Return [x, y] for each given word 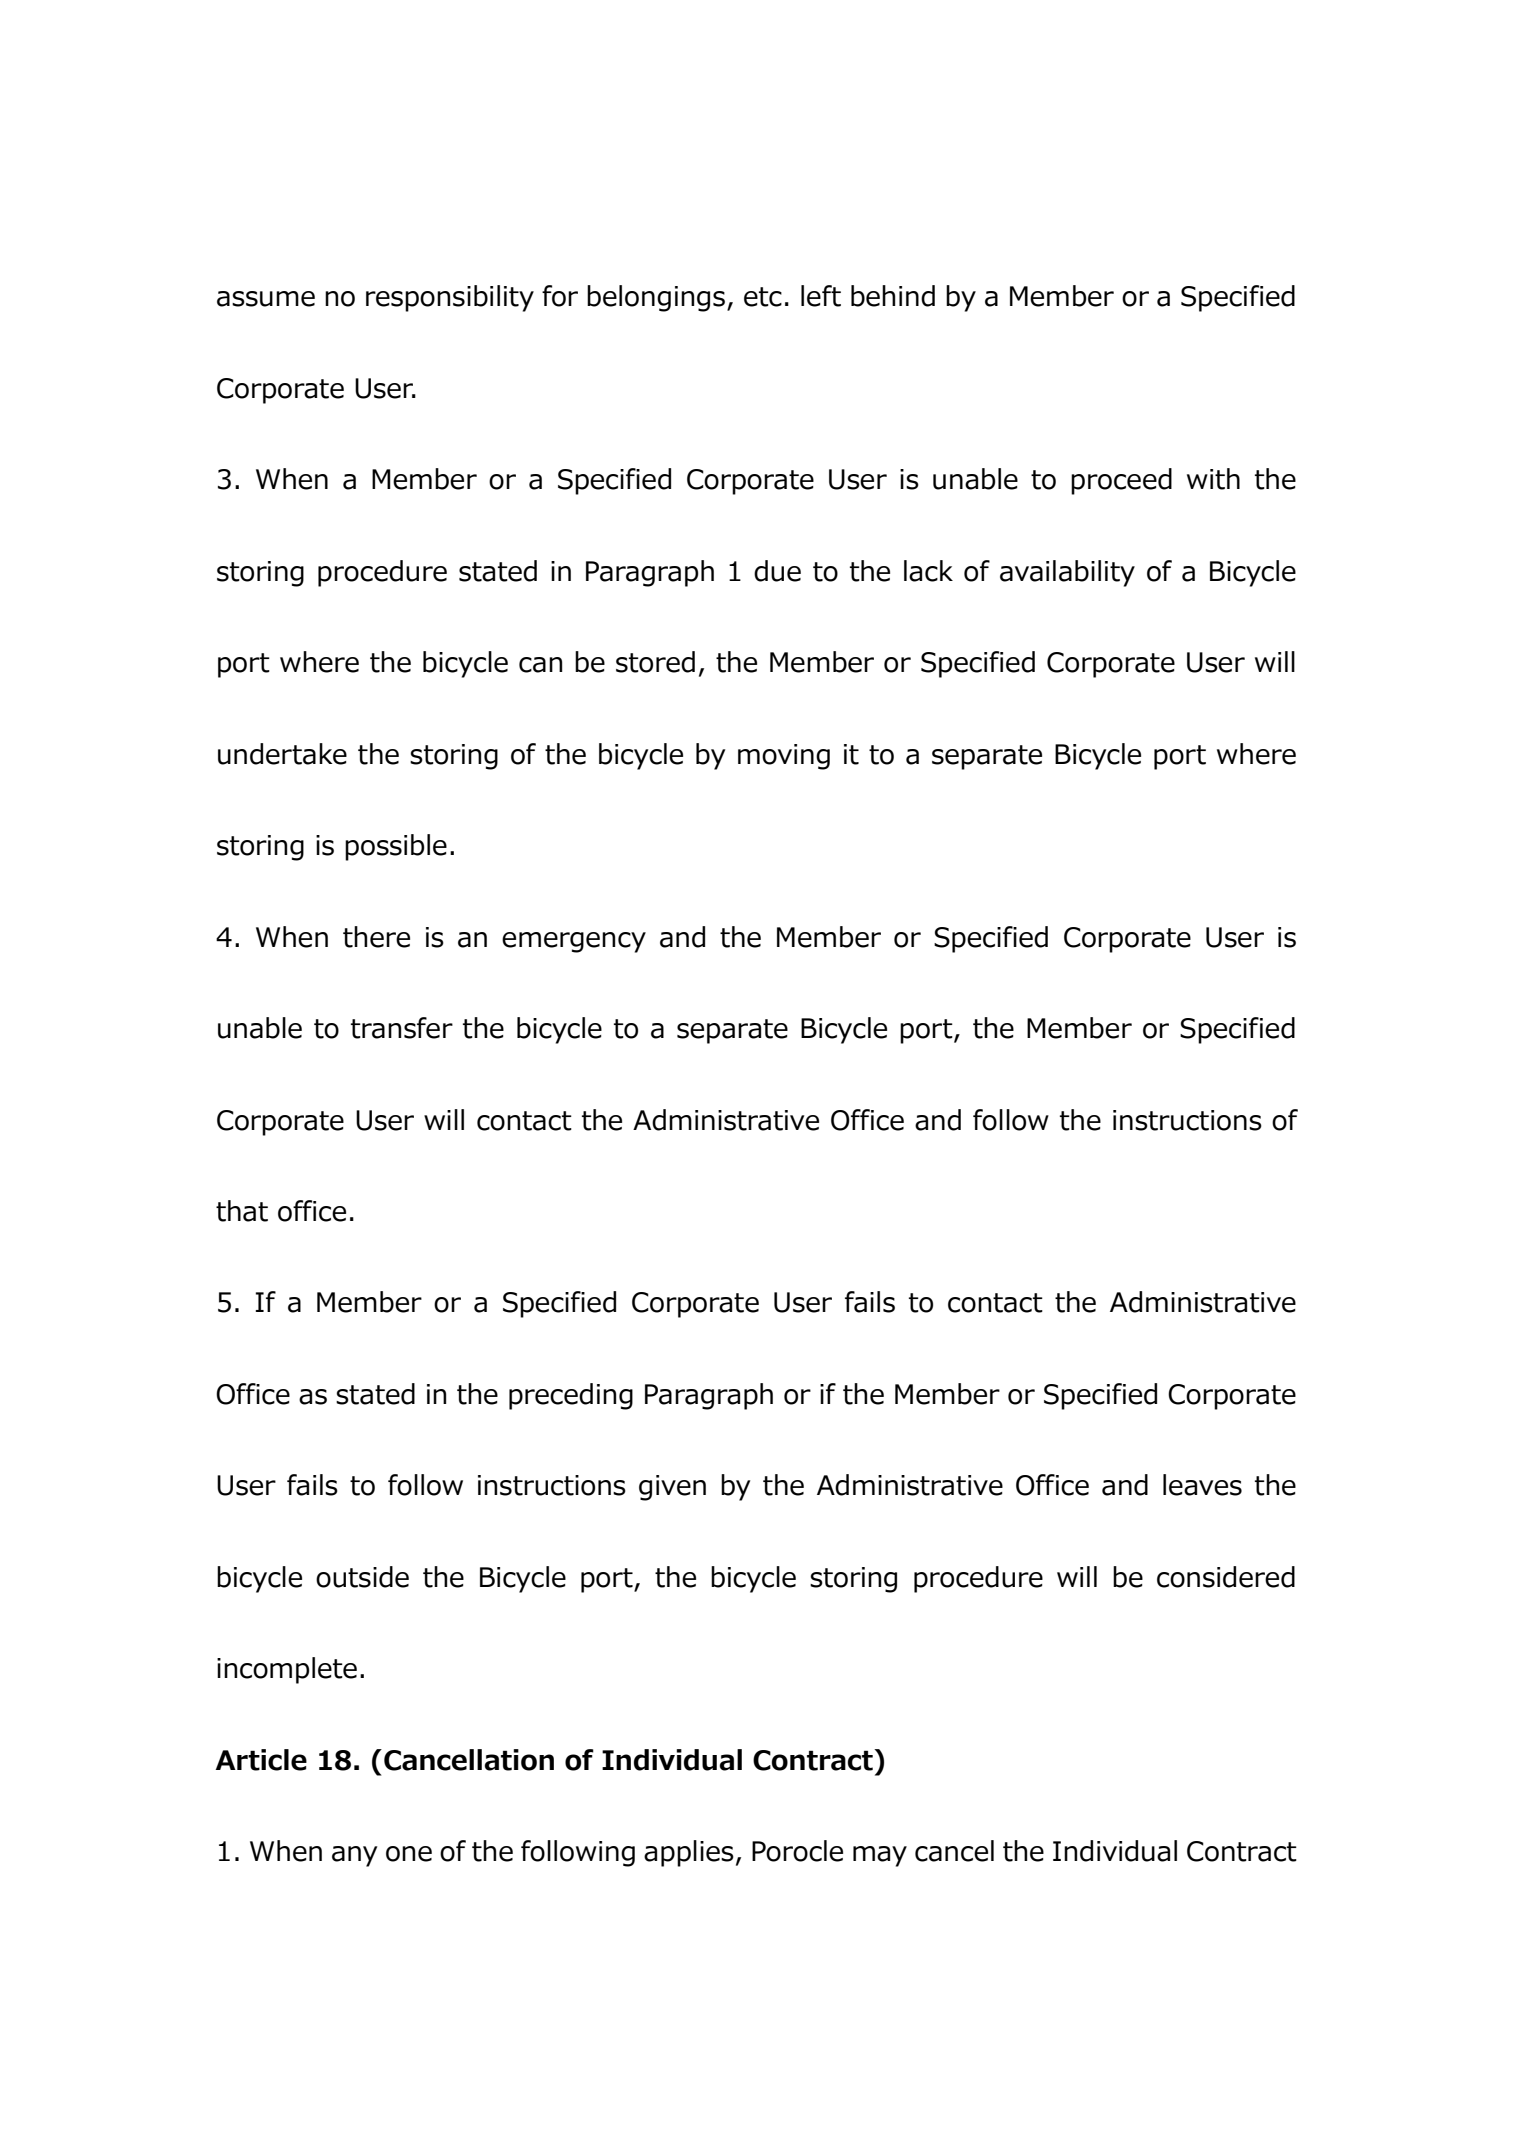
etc [763, 297]
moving [784, 757]
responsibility [450, 298]
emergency [574, 942]
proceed [1121, 481]
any [354, 1856]
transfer [402, 1028]
